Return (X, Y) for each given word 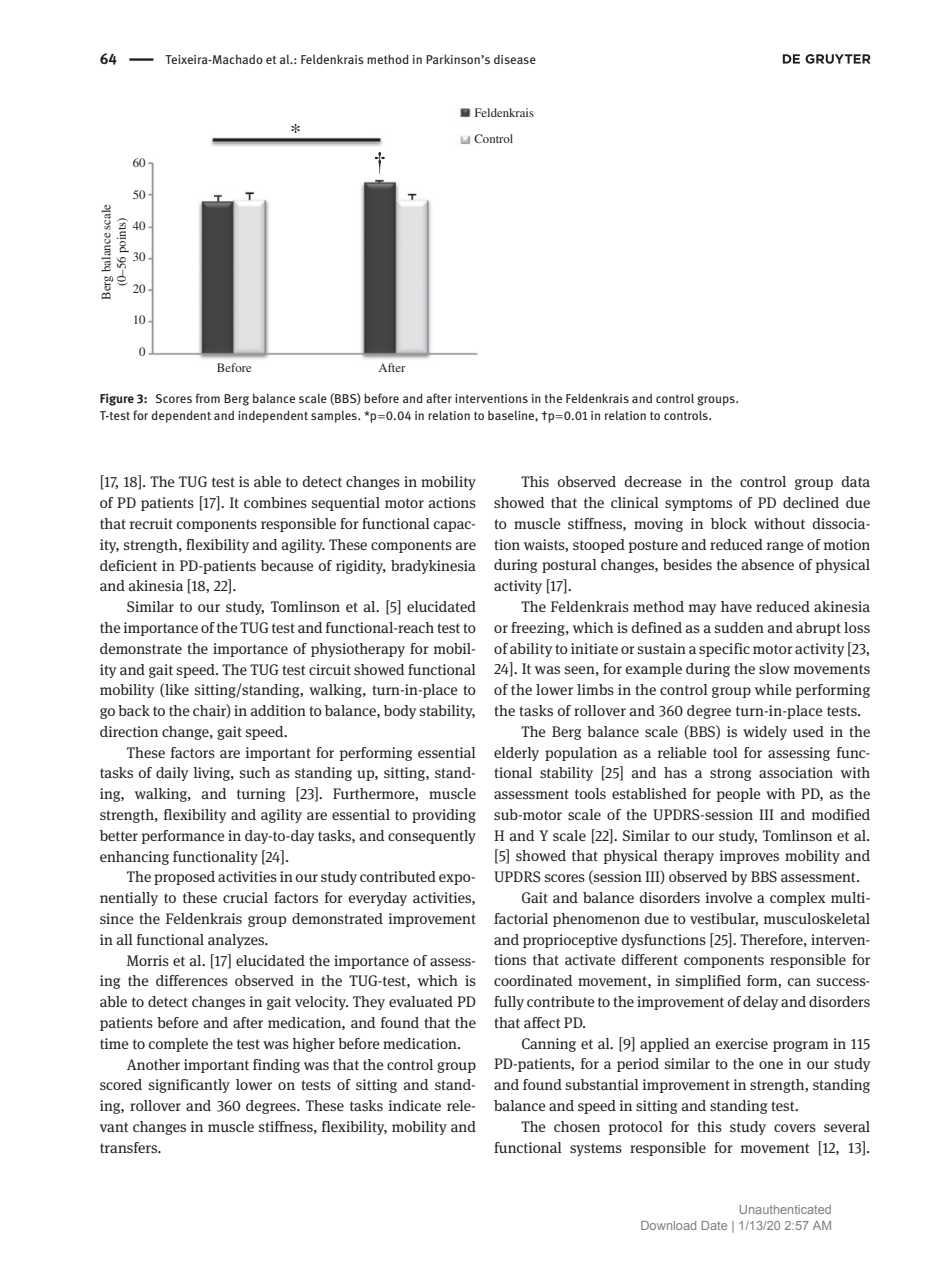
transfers (130, 1147)
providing (444, 816)
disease (515, 59)
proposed (184, 878)
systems (596, 1149)
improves (749, 857)
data (855, 481)
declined (811, 502)
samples (335, 416)
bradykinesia (433, 567)
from (208, 398)
